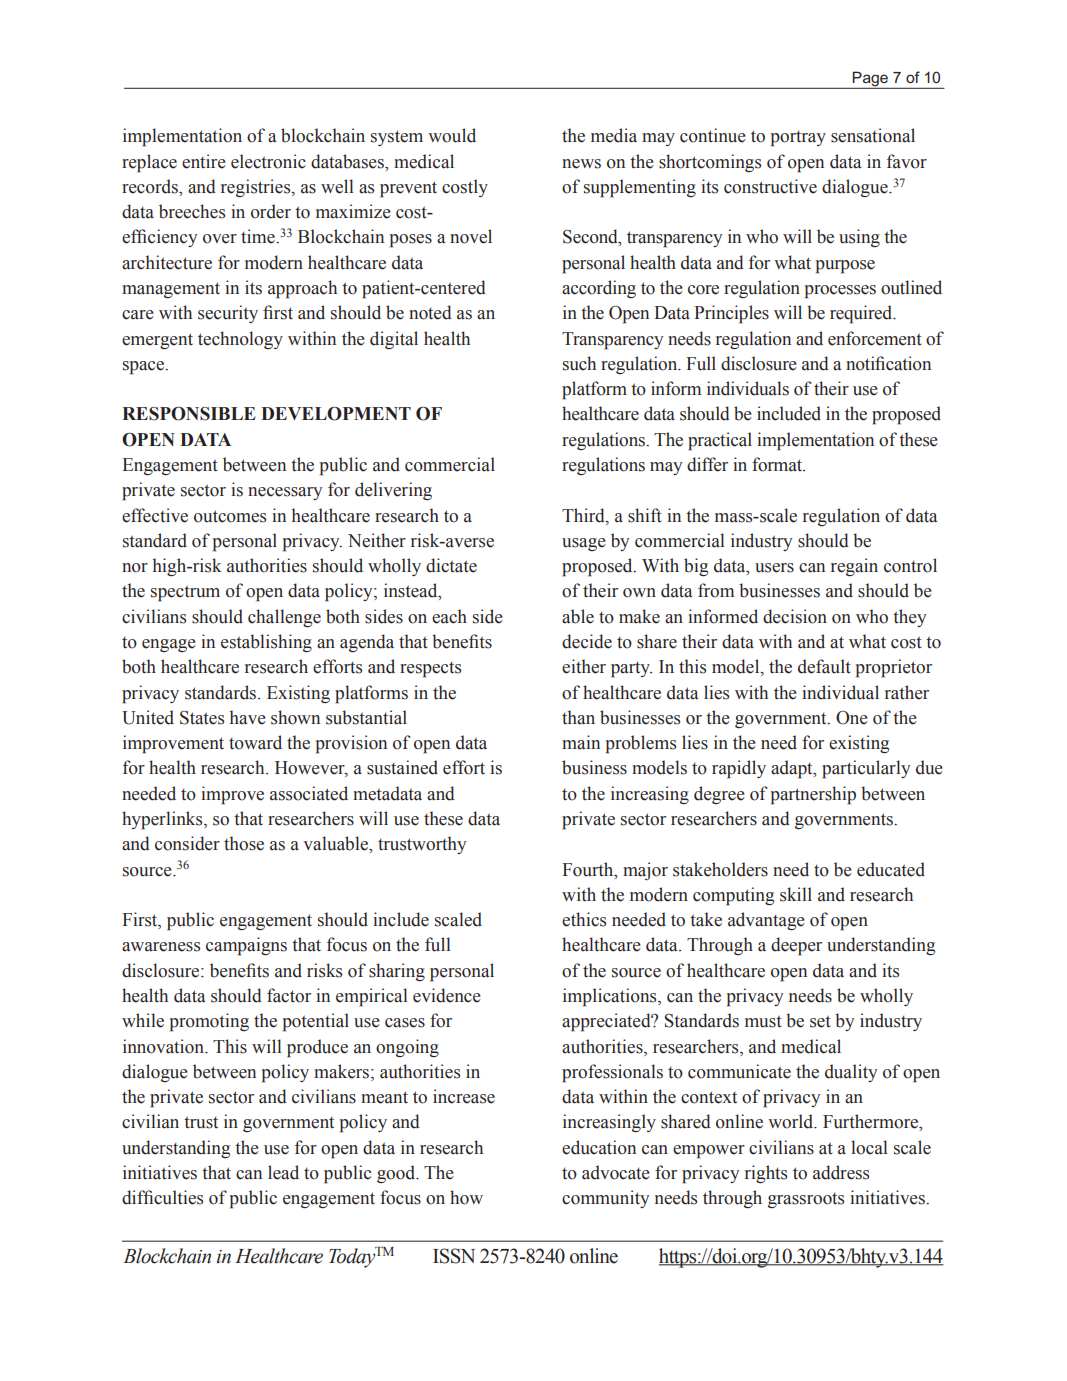 The height and width of the page is (1381, 1067). I want to click on campaigns, so click(246, 946).
